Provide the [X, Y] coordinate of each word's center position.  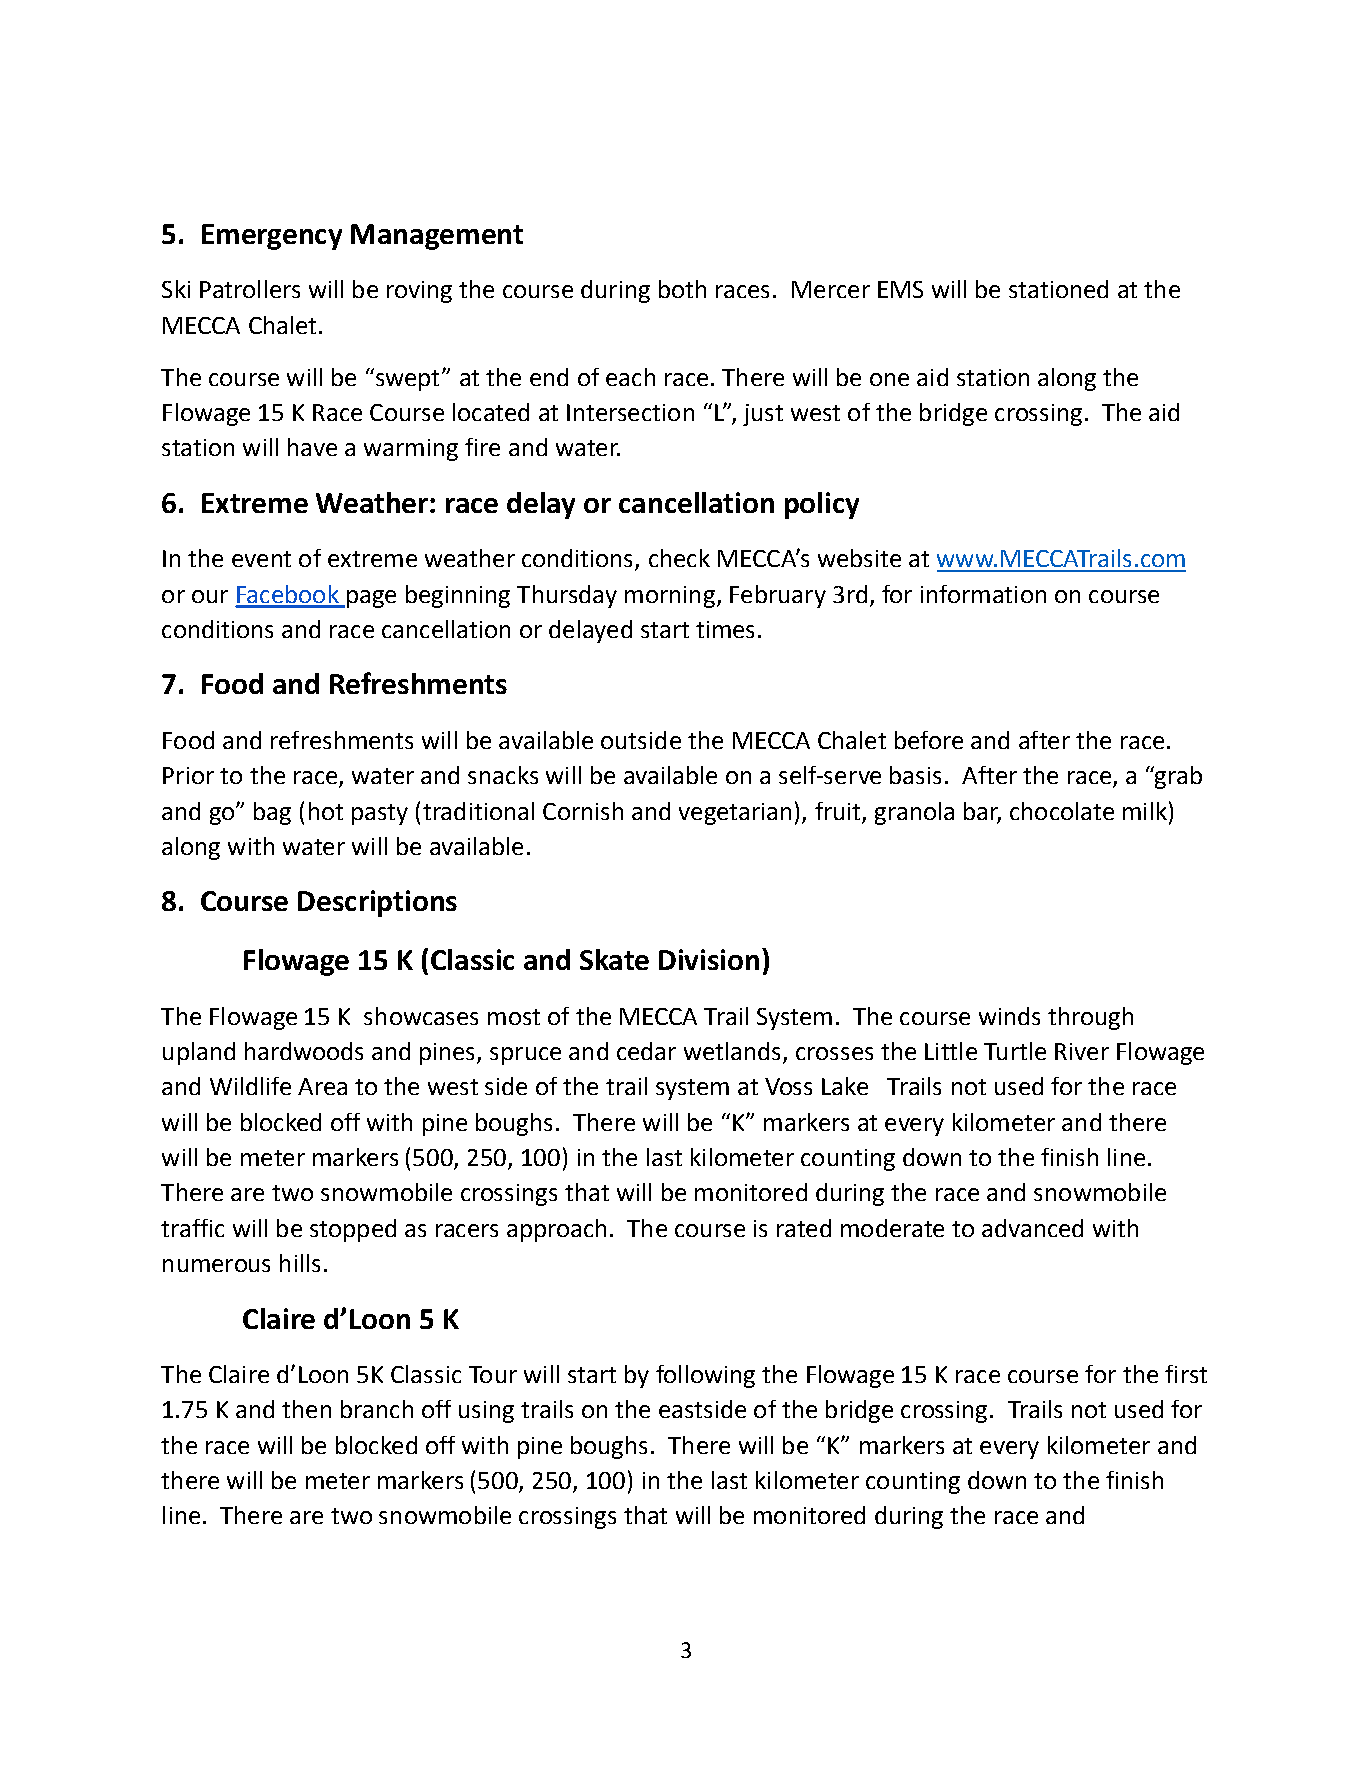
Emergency [272, 237]
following [705, 1376]
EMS [900, 289]
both [682, 289]
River [1082, 1051]
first [1186, 1374]
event [261, 559]
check [679, 558]
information [983, 594]
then [306, 1409]
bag [272, 813]
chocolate [1062, 811]
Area [322, 1086]
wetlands [734, 1052]
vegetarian [735, 814]
